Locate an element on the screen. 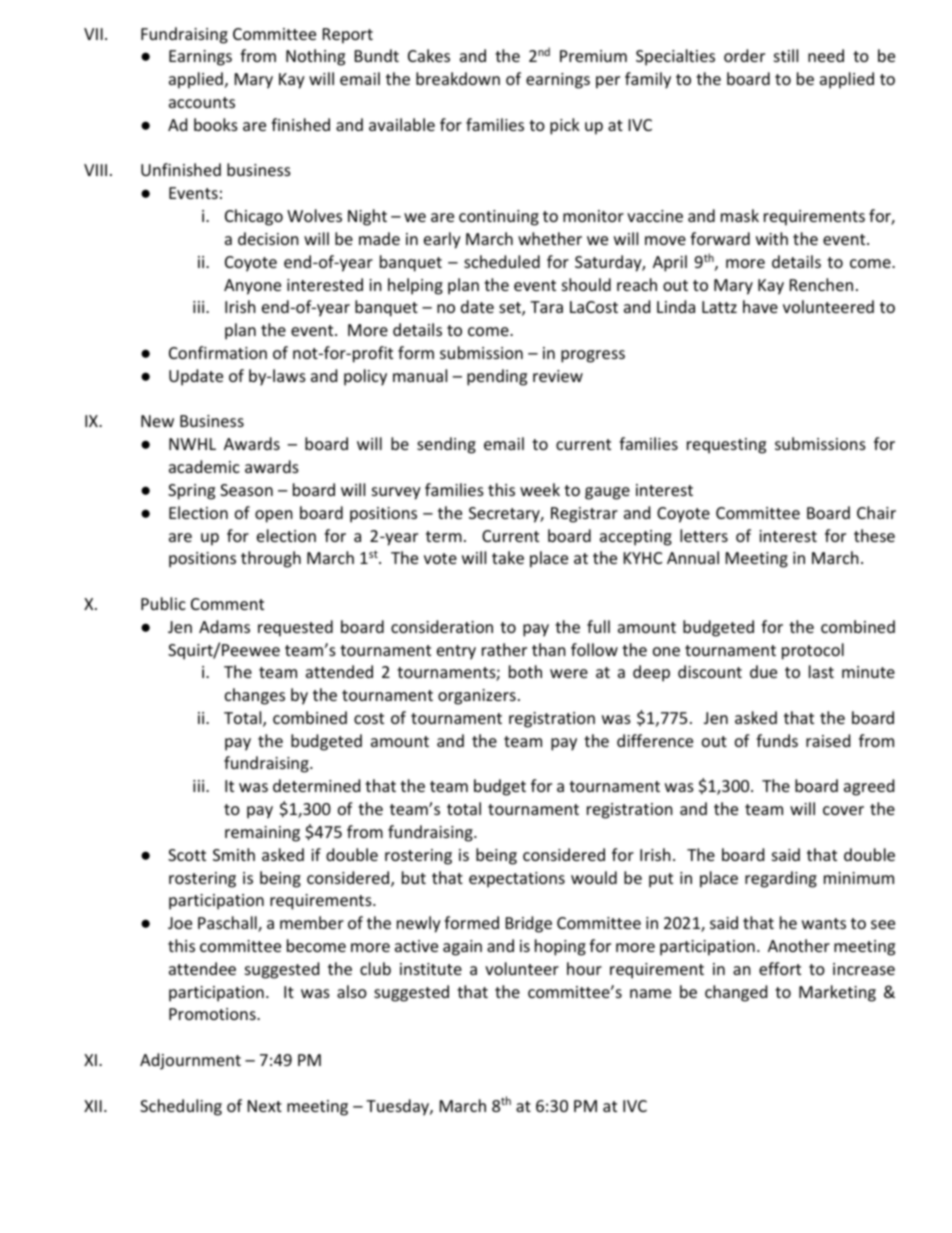 Image resolution: width=952 pixels, height=1233 pixels. Annual is located at coordinates (693, 557).
